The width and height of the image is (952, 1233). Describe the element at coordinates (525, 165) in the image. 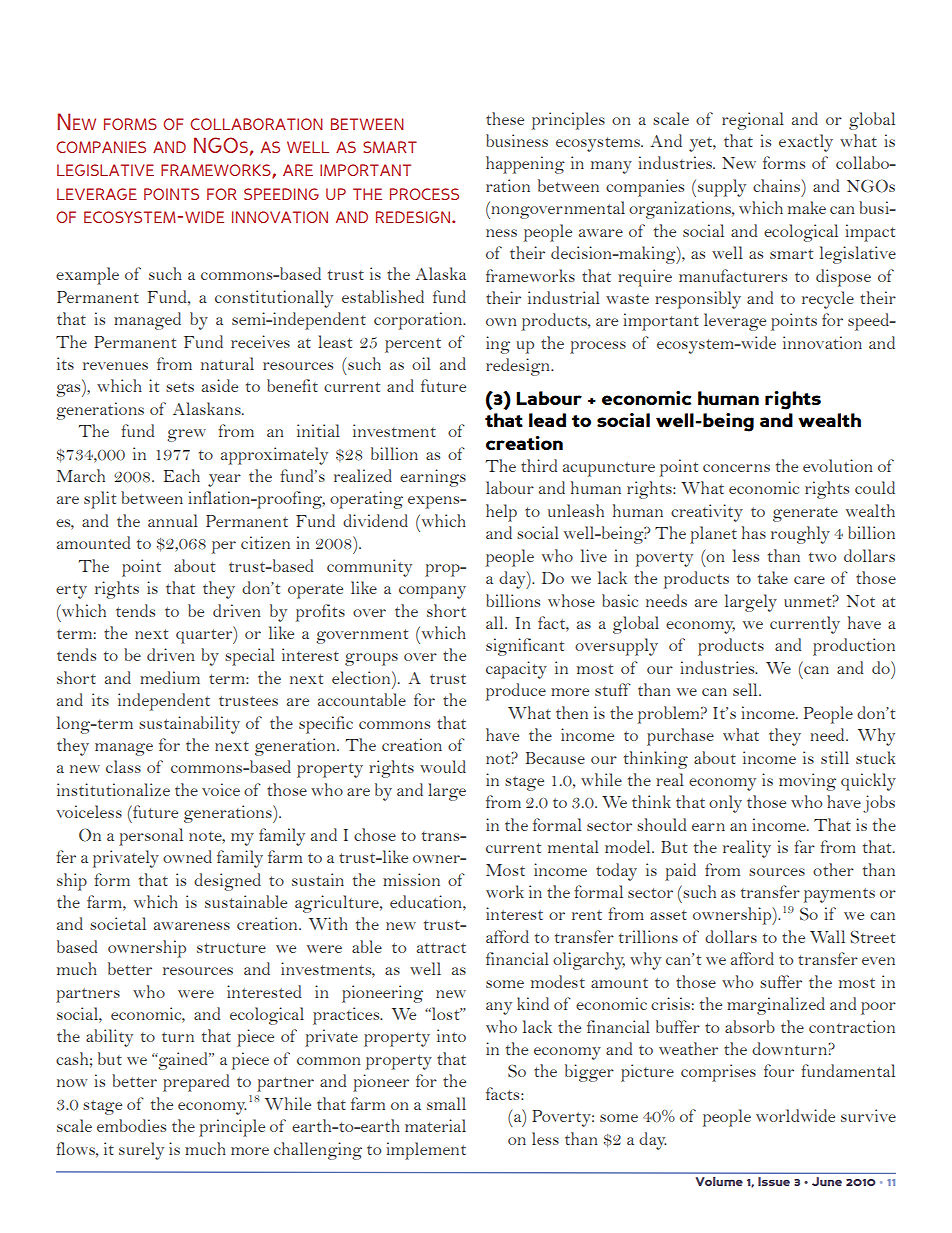

I see `happening` at that location.
